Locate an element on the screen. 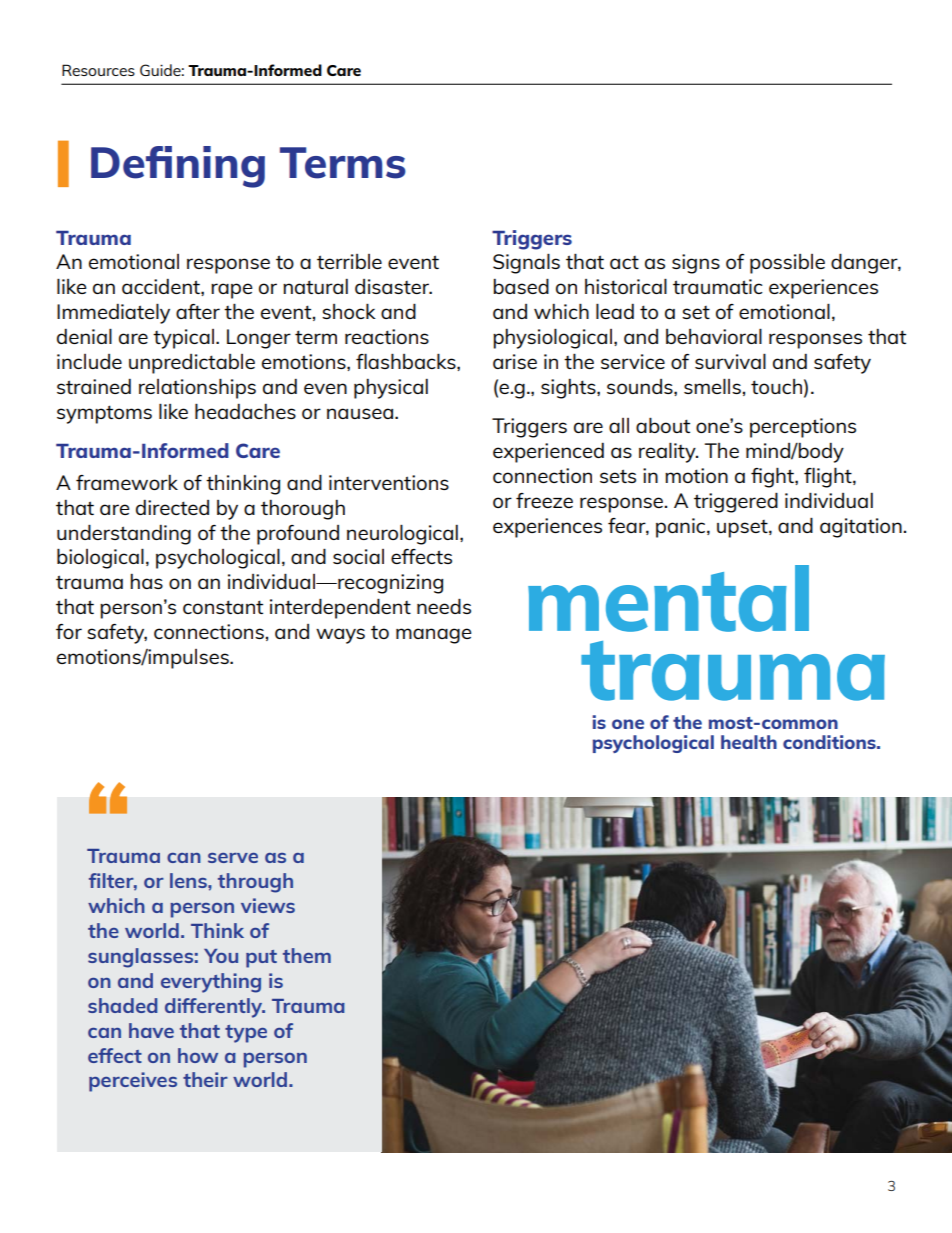 The height and width of the screenshot is (1233, 952). how is located at coordinates (198, 1055).
